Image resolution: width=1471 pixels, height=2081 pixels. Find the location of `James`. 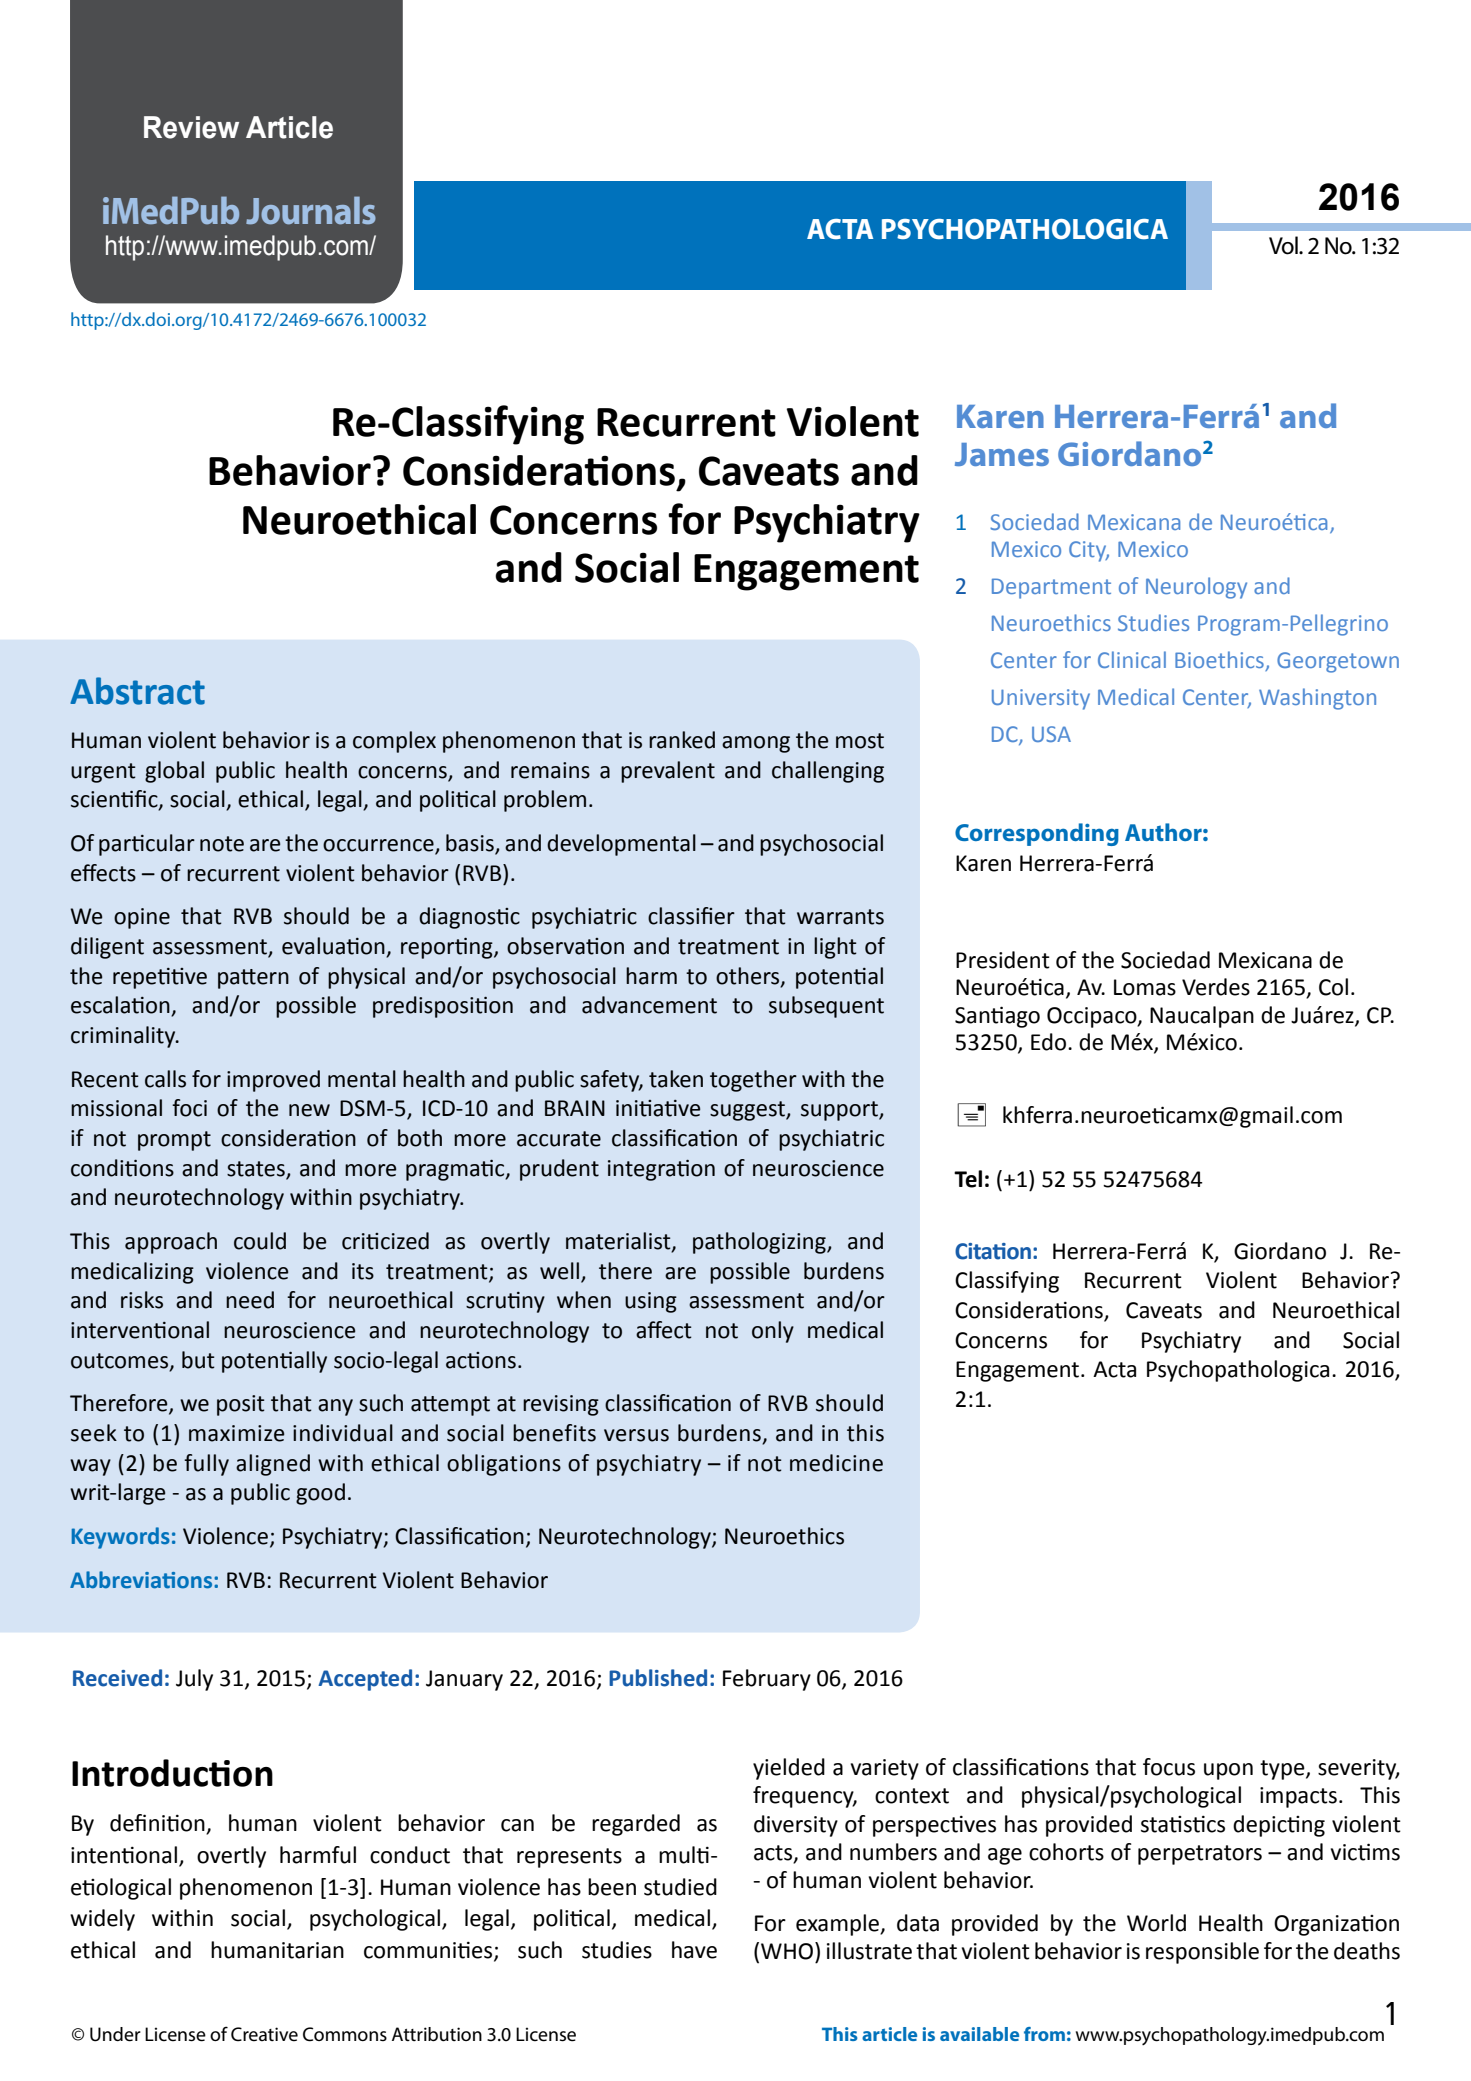

James is located at coordinates (1002, 454).
